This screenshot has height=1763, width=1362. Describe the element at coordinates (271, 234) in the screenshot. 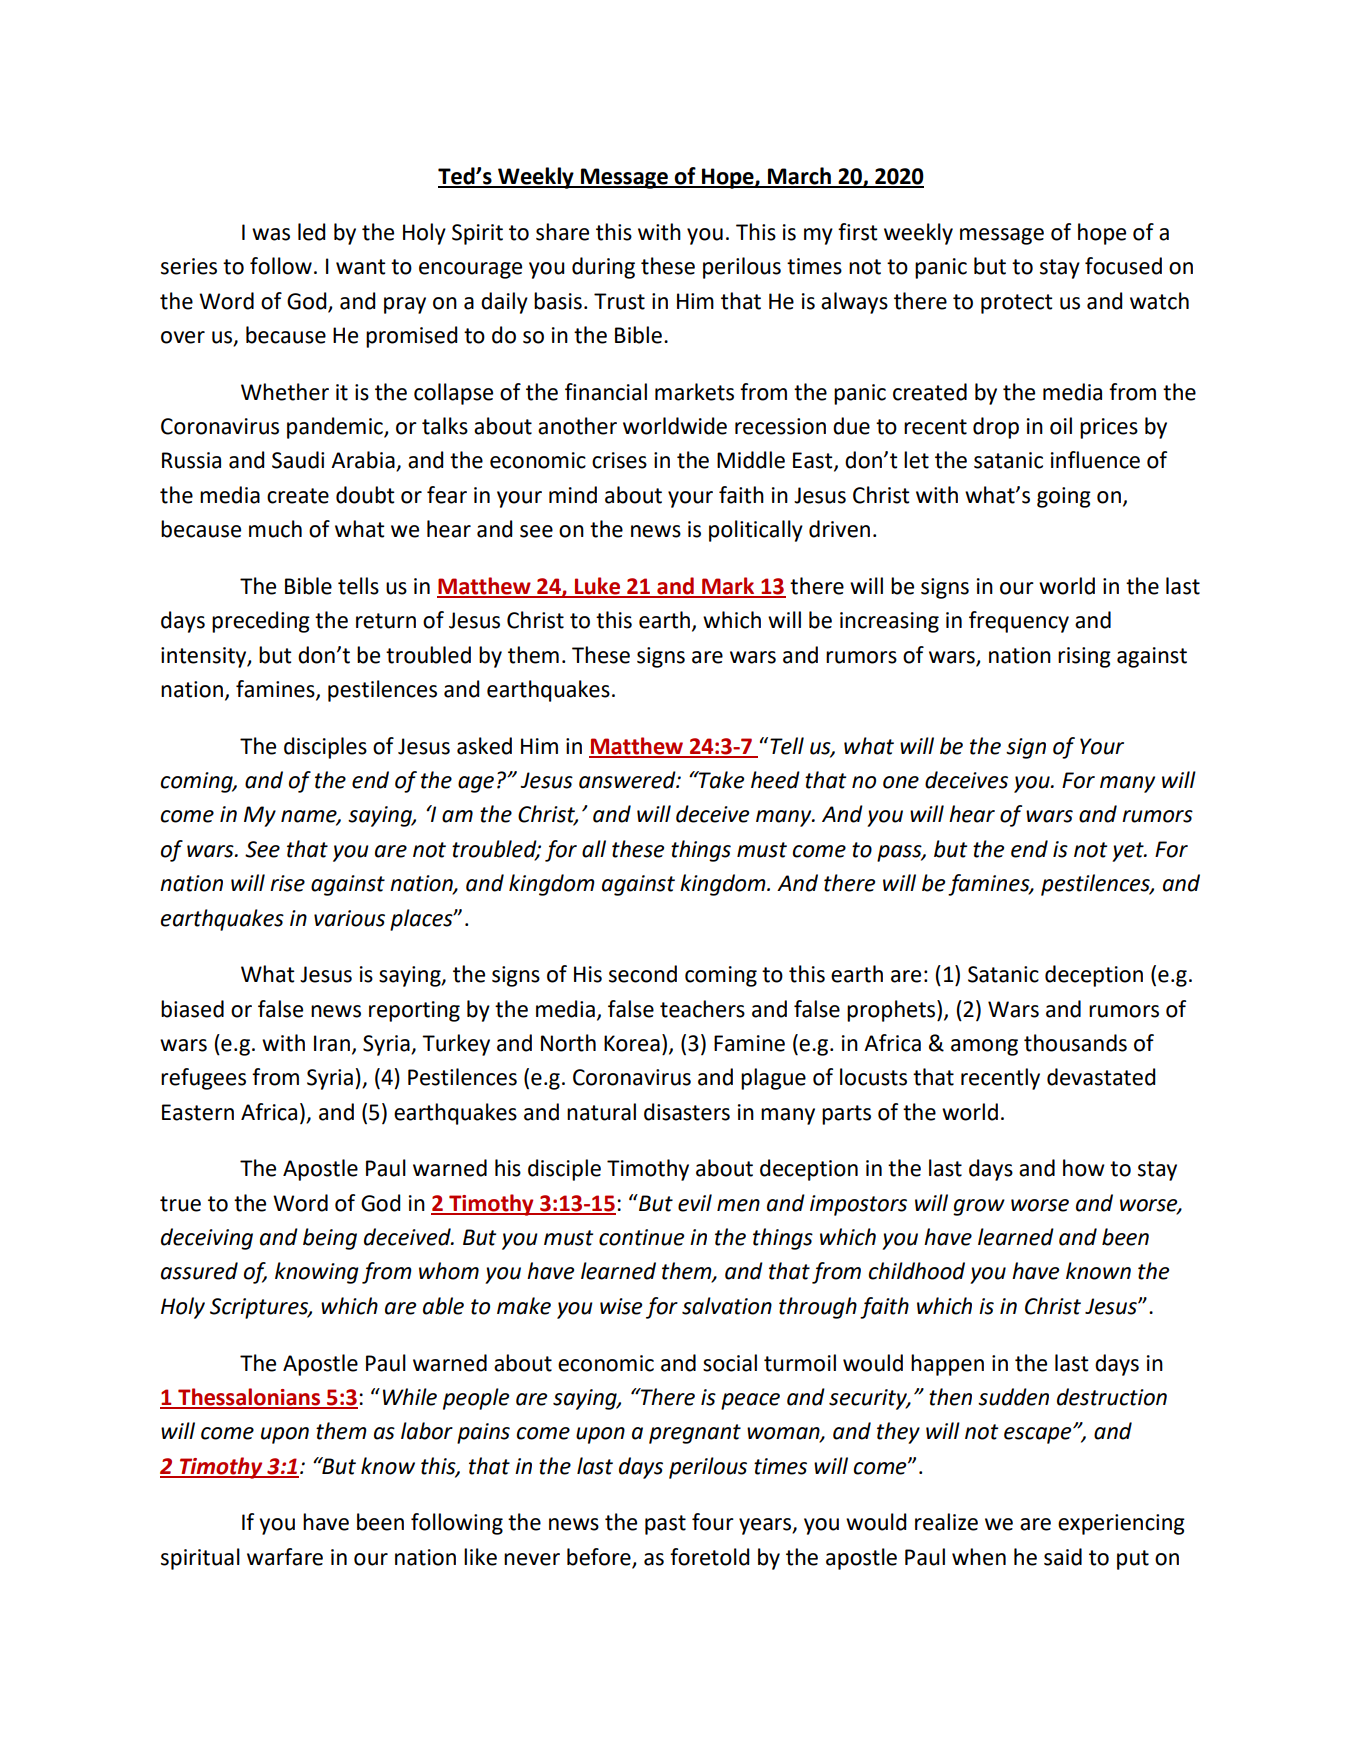

I see `was` at that location.
